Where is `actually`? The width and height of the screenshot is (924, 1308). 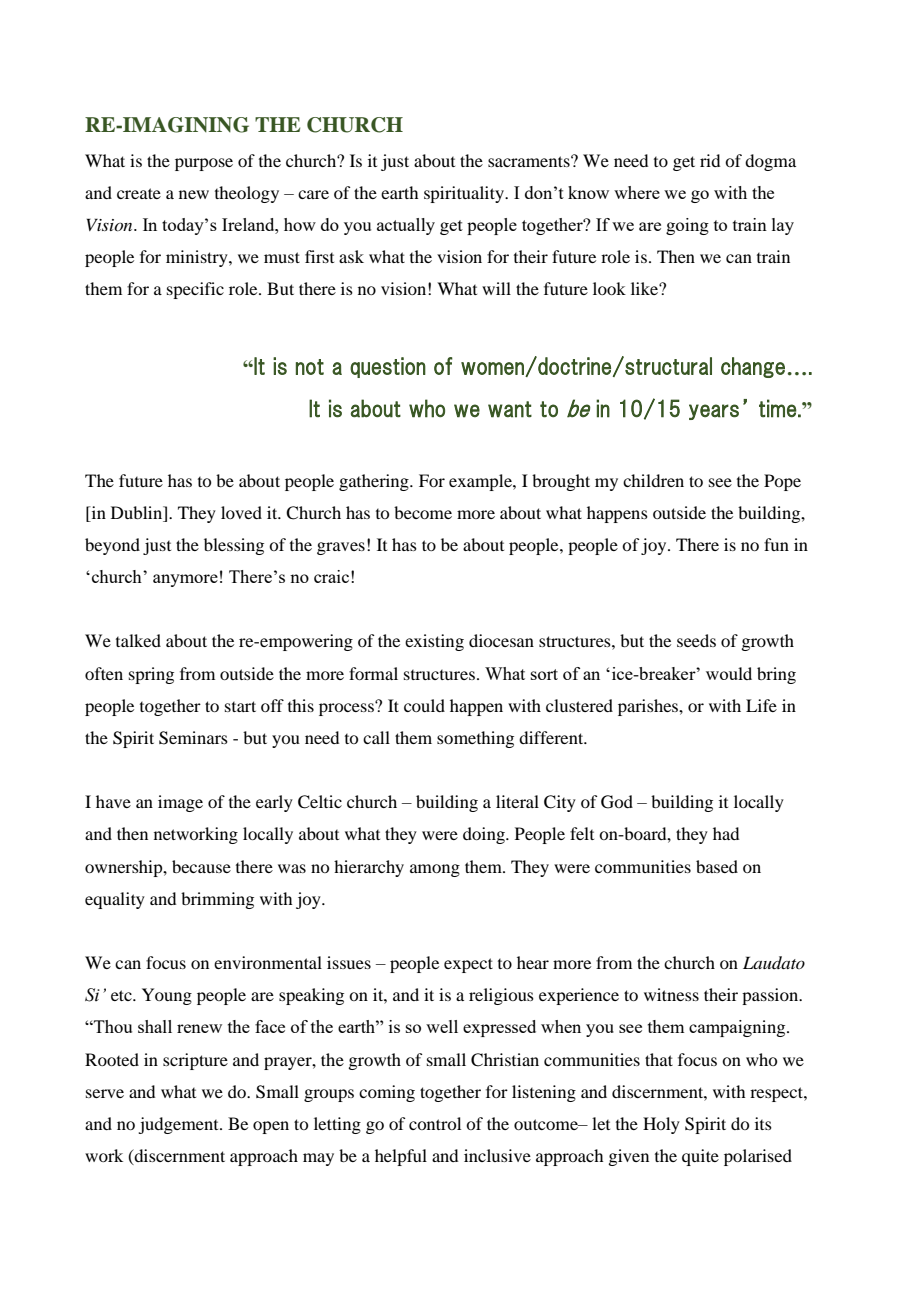 actually is located at coordinates (406, 226).
